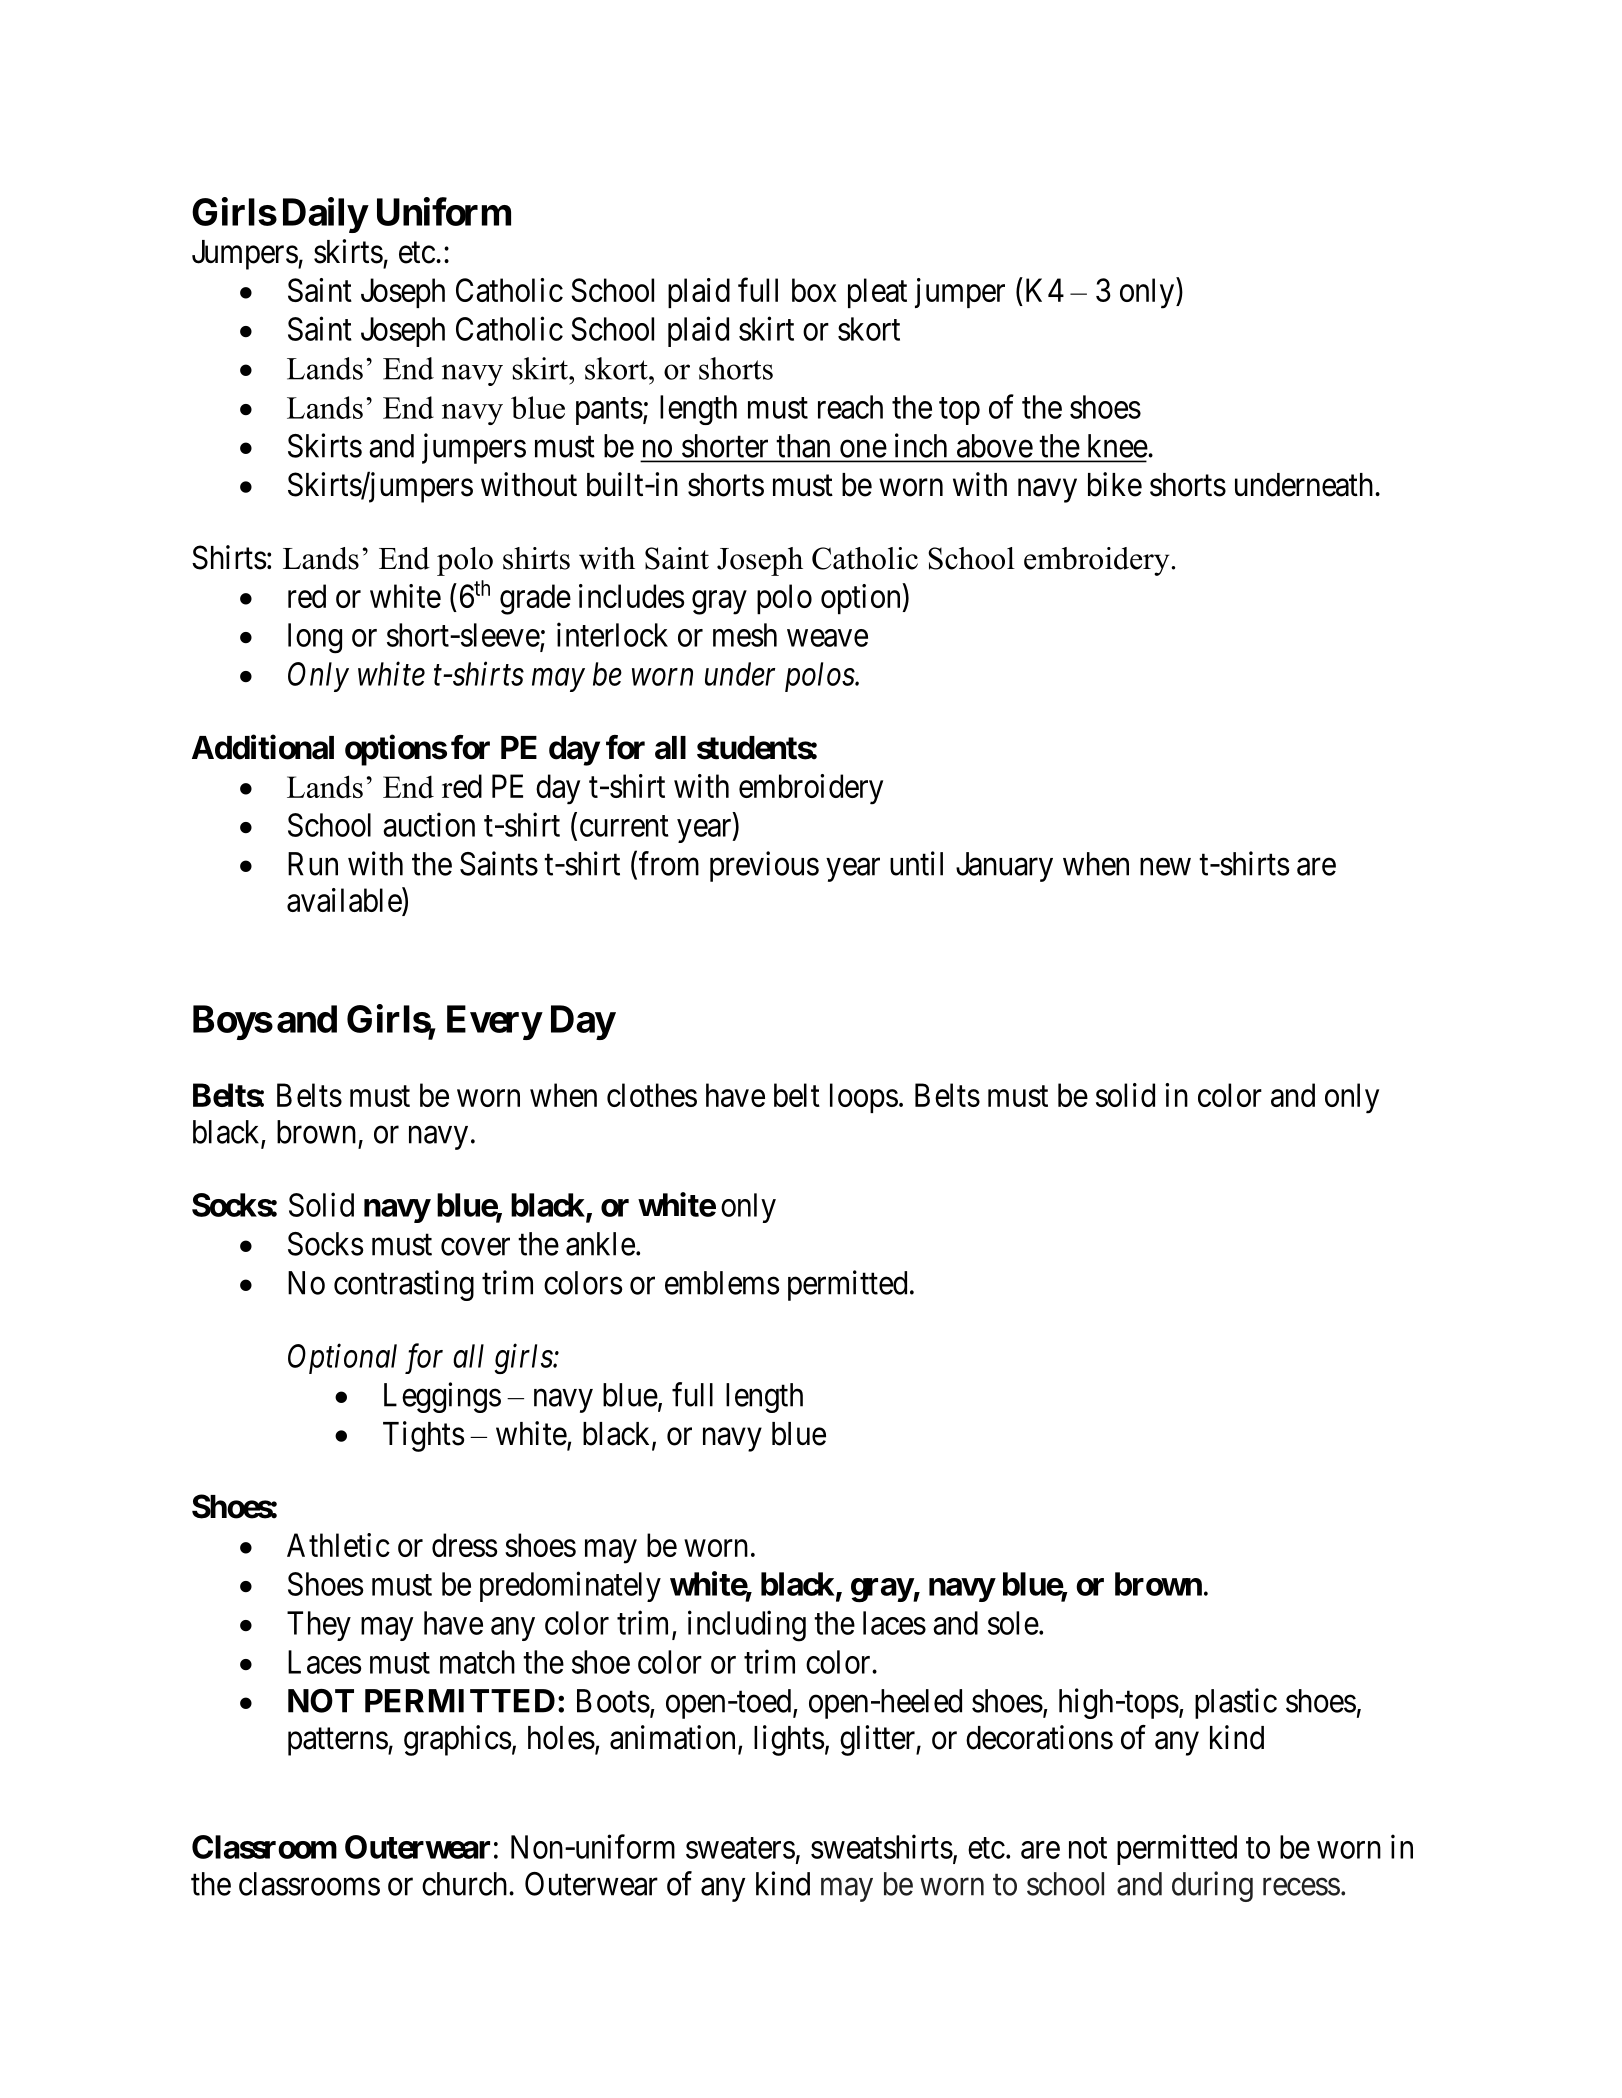 The height and width of the page is (2098, 1622). What do you see at coordinates (672, 1737) in the page?
I see `animation` at bounding box center [672, 1737].
